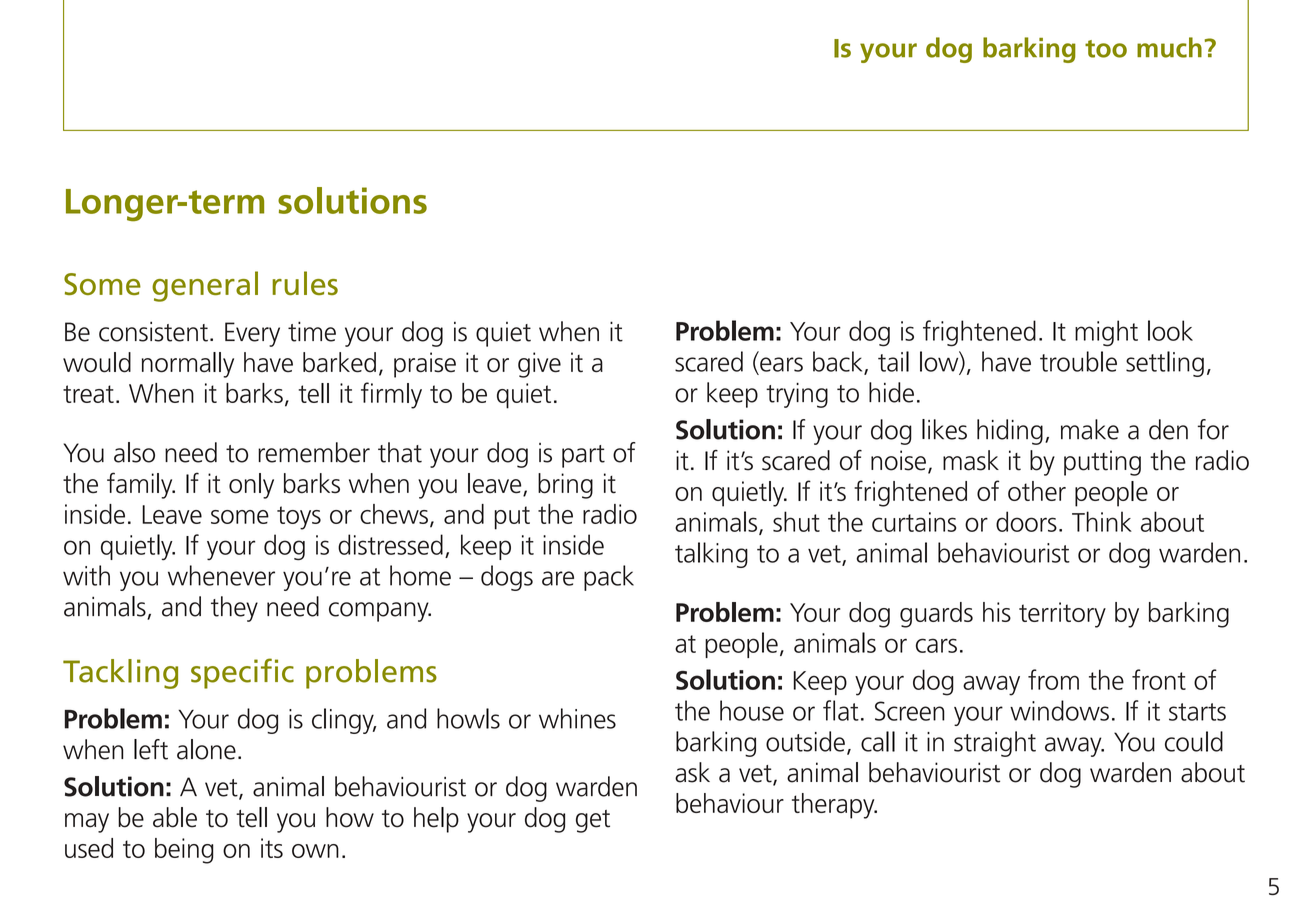 This screenshot has width=1310, height=924. I want to click on putting, so click(1102, 463).
